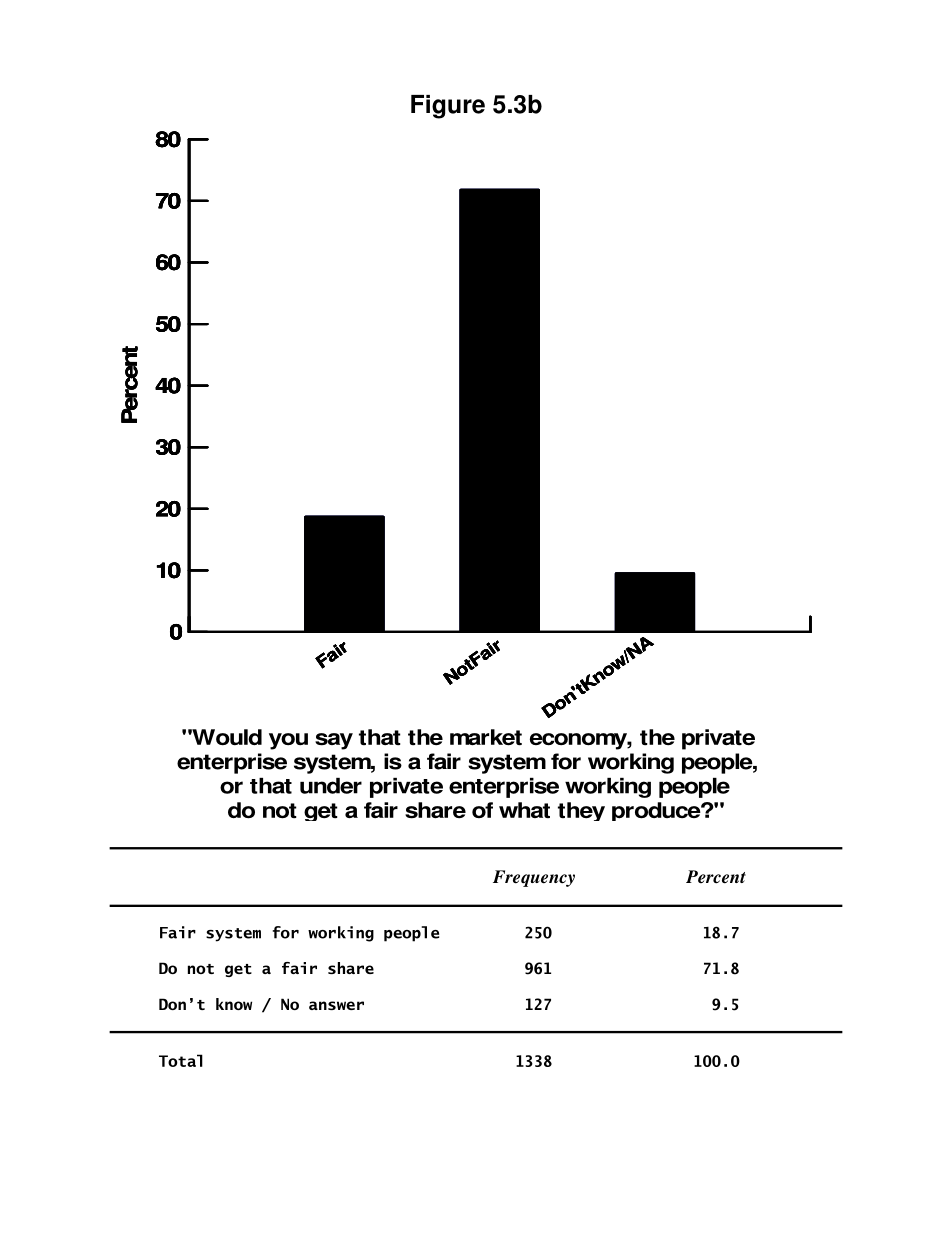 This screenshot has width=952, height=1233. Describe the element at coordinates (486, 737) in the screenshot. I see `market` at that location.
